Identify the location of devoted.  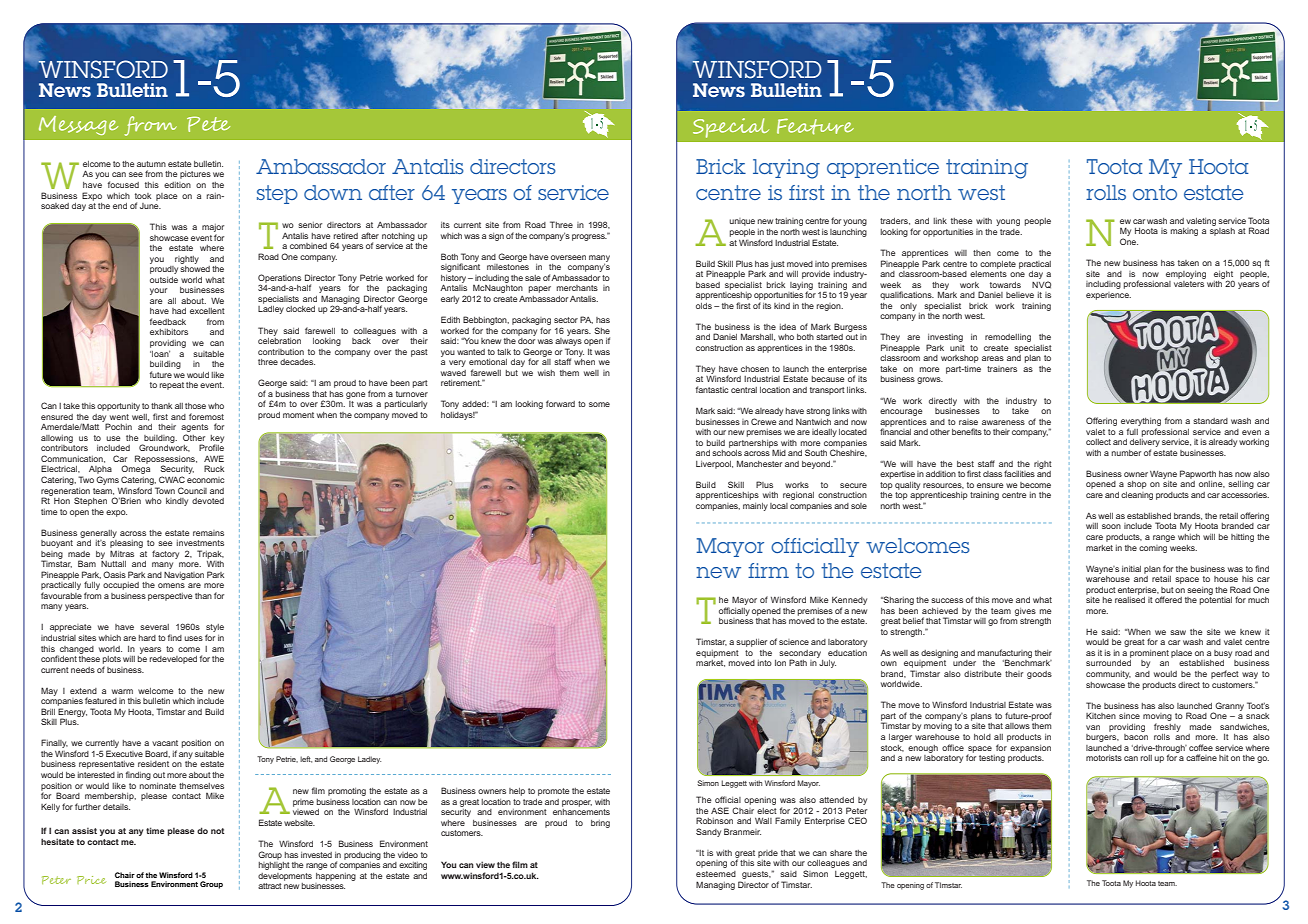
(208, 501).
